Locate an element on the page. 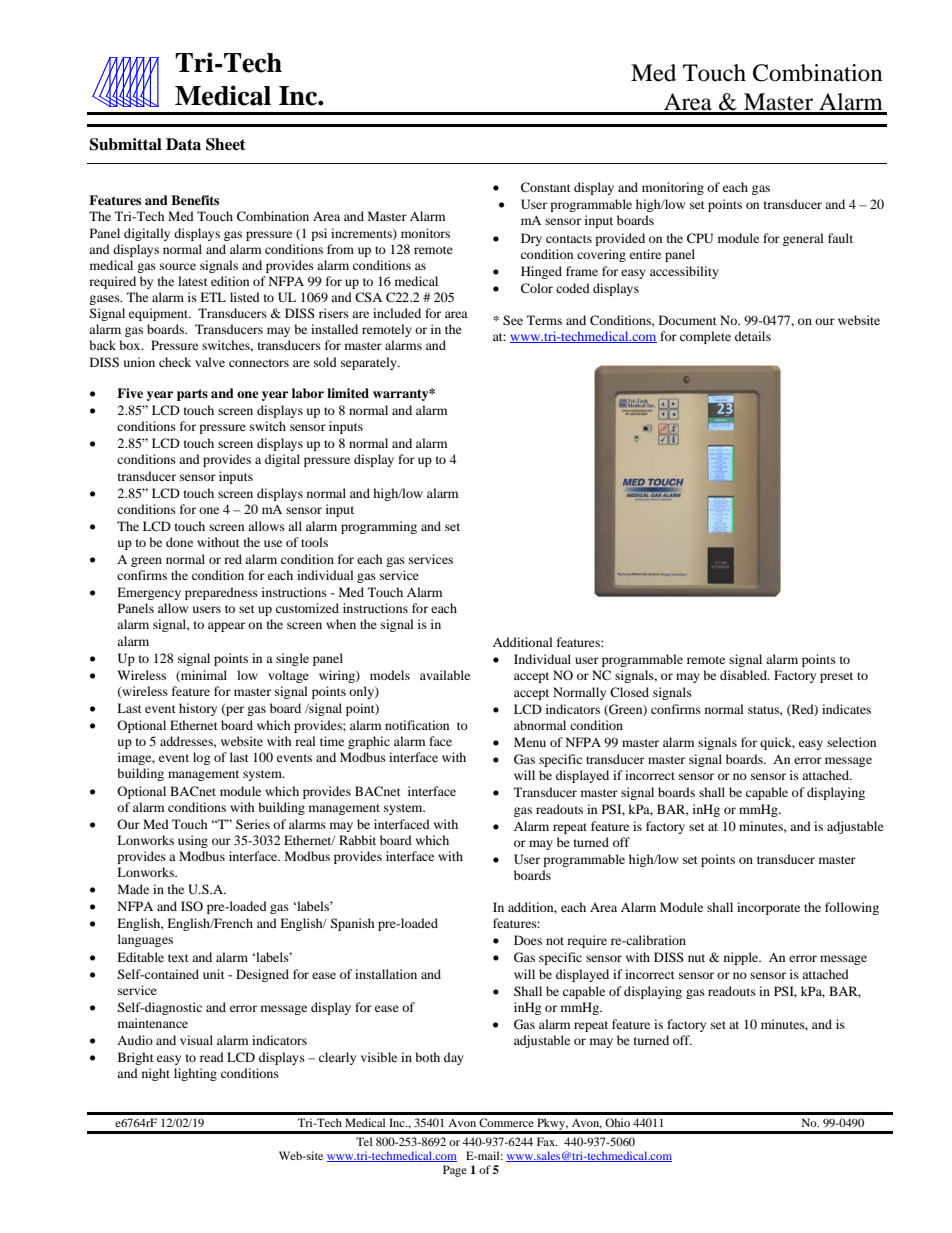 This document has width=952, height=1233. using is located at coordinates (193, 841).
